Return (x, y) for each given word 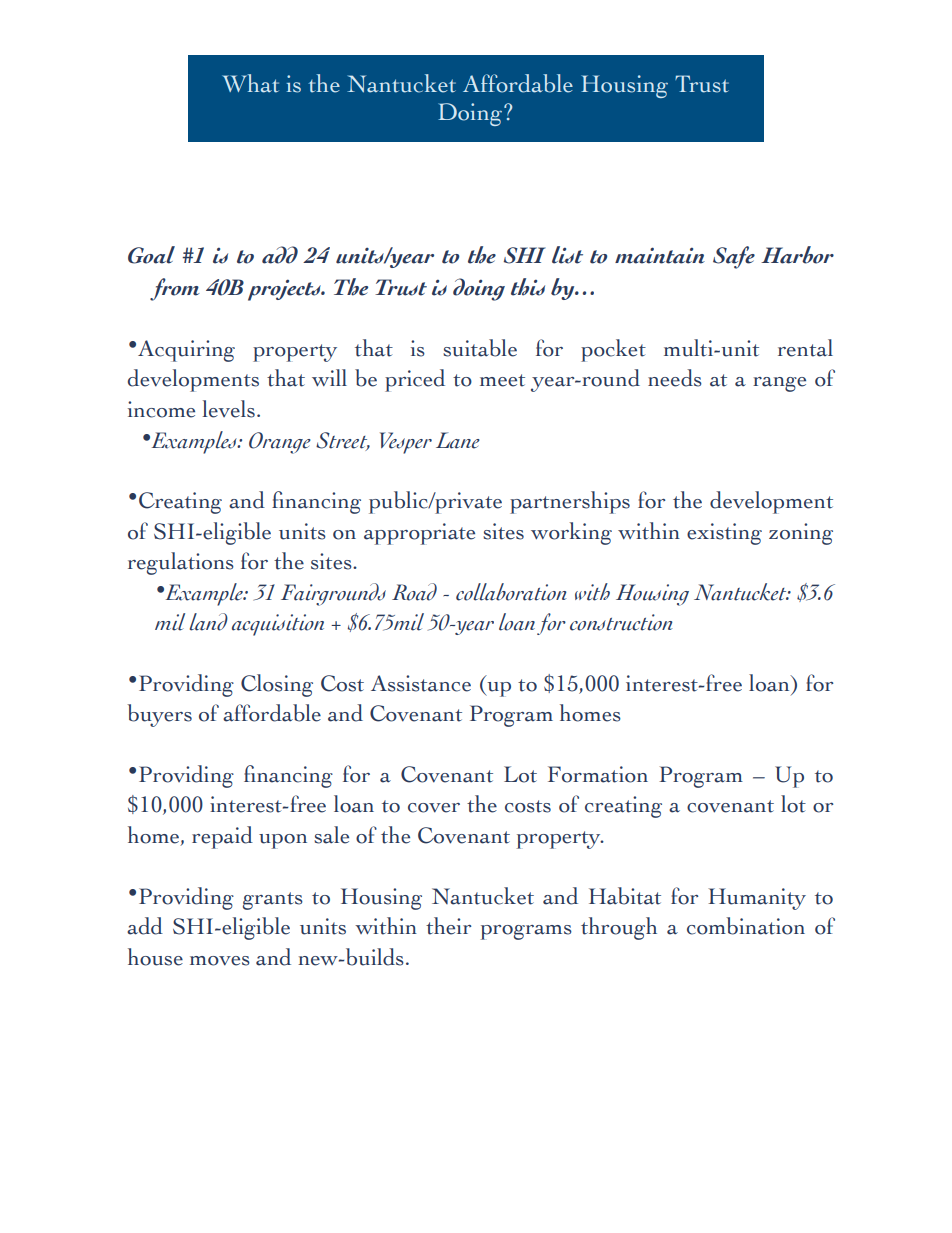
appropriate (419, 534)
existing (724, 534)
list (567, 255)
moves (220, 961)
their (448, 926)
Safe (734, 257)
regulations (181, 563)
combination (746, 926)
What (250, 83)
